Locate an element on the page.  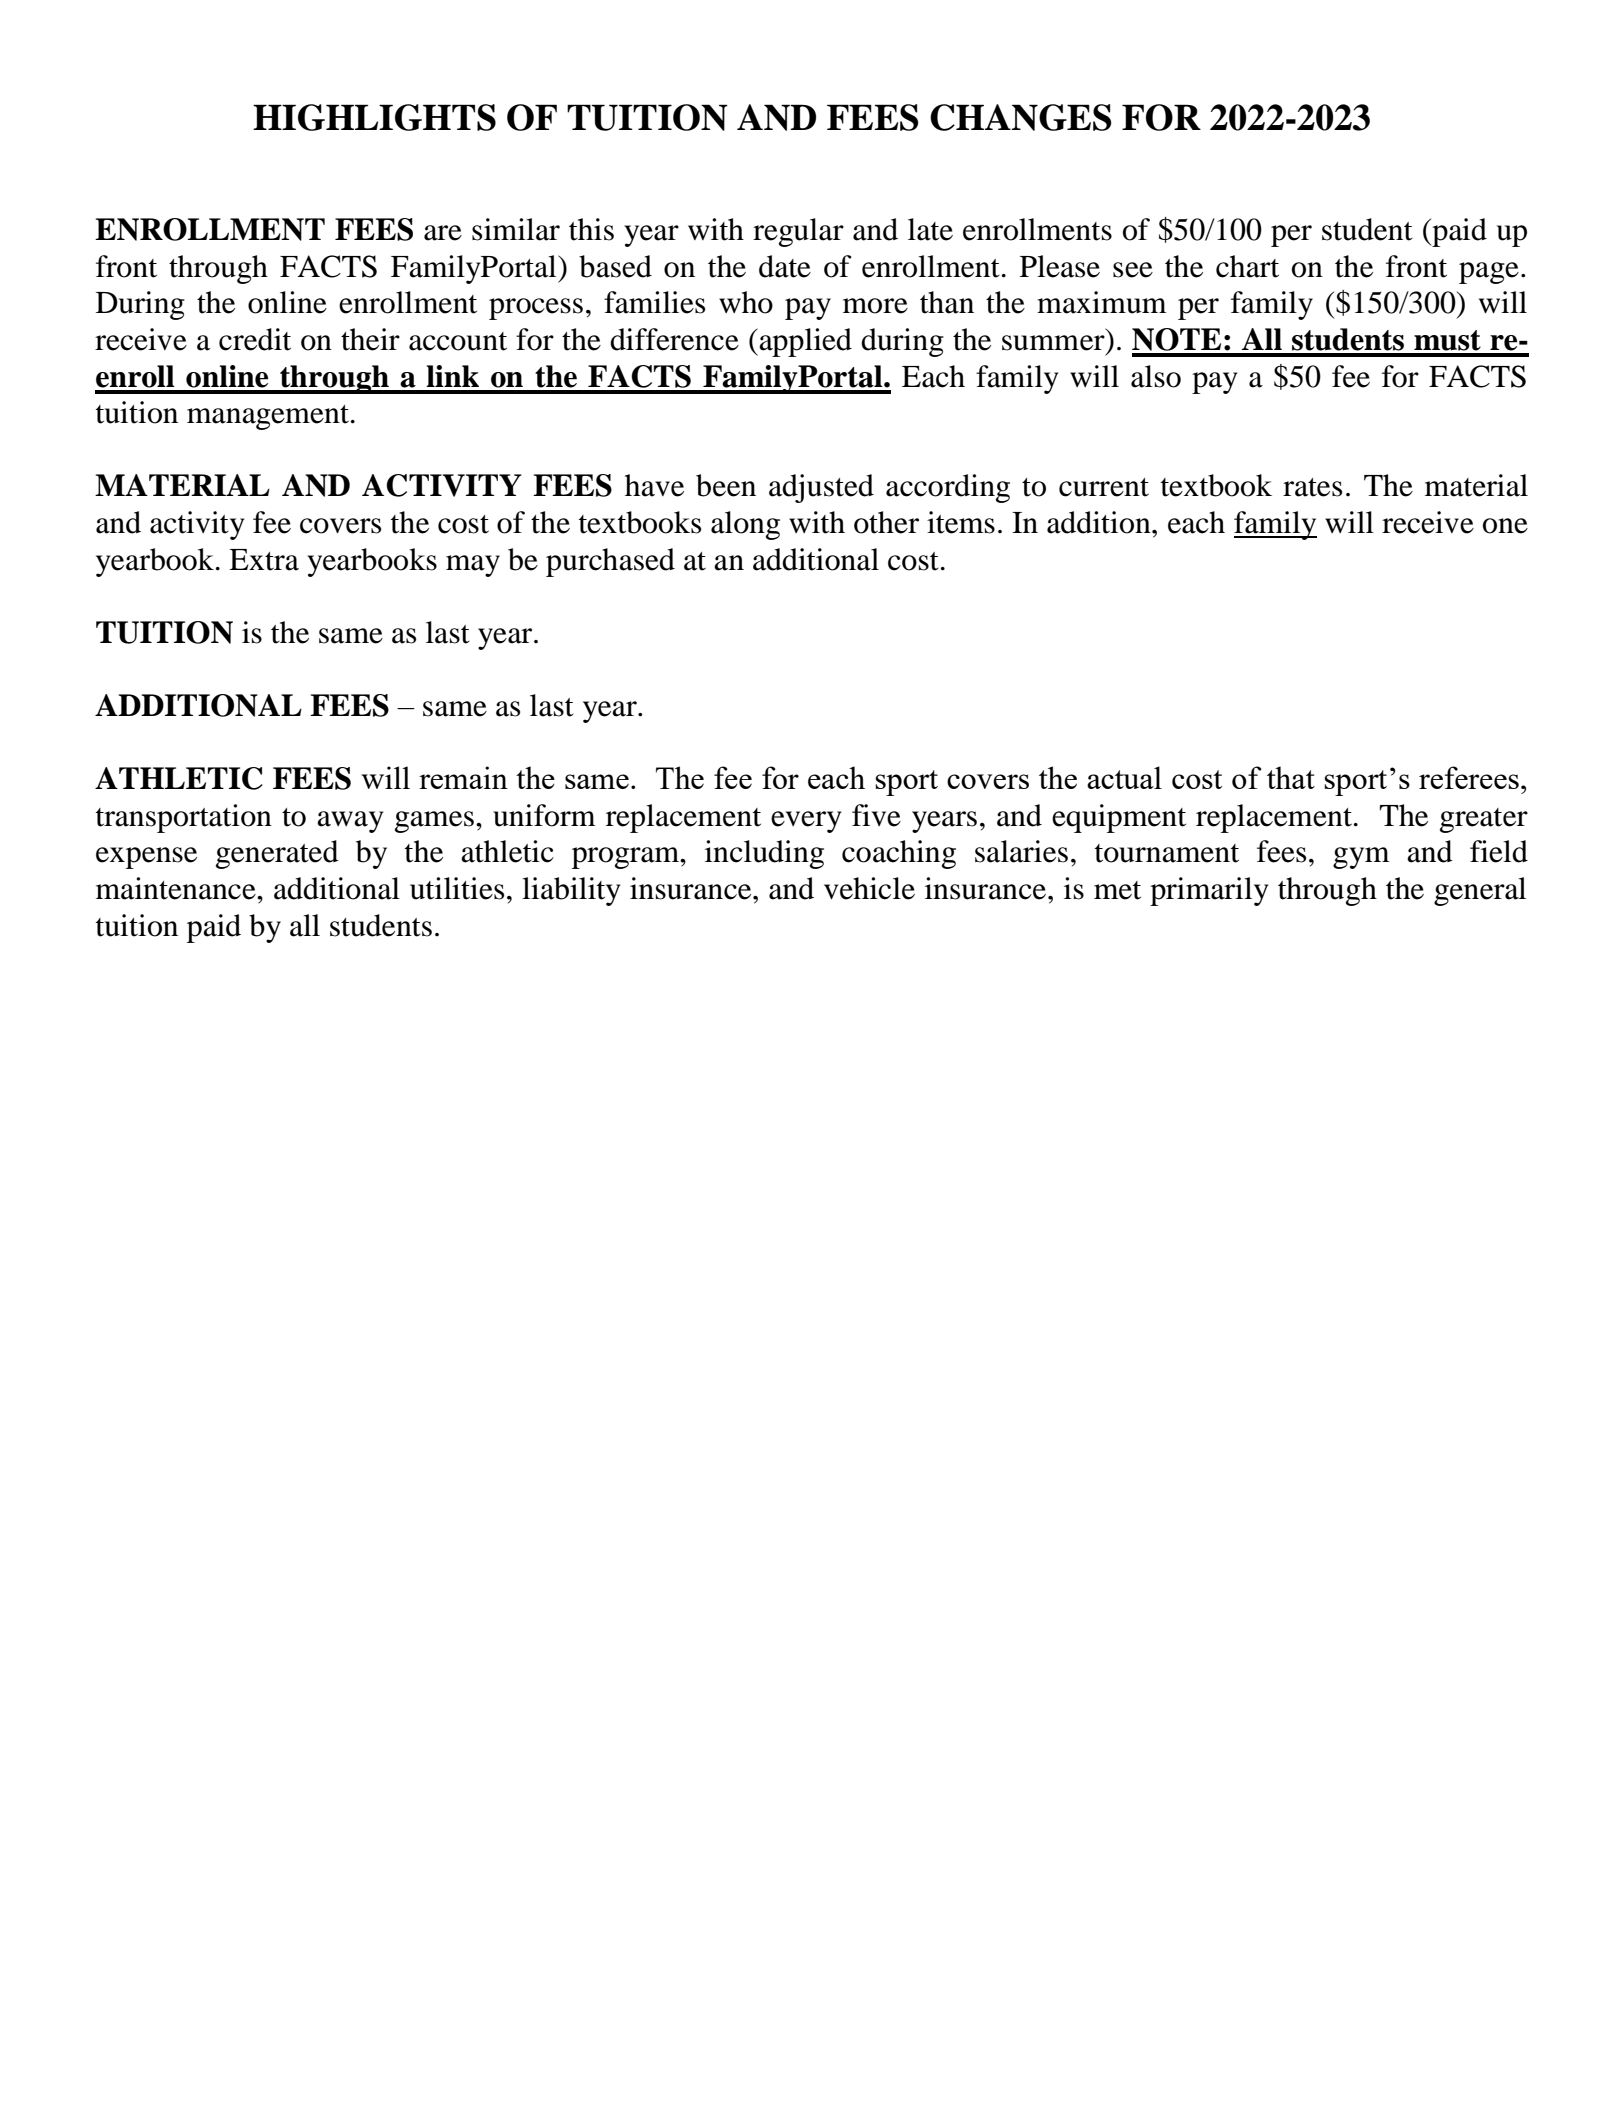
rates is located at coordinates (1312, 487).
